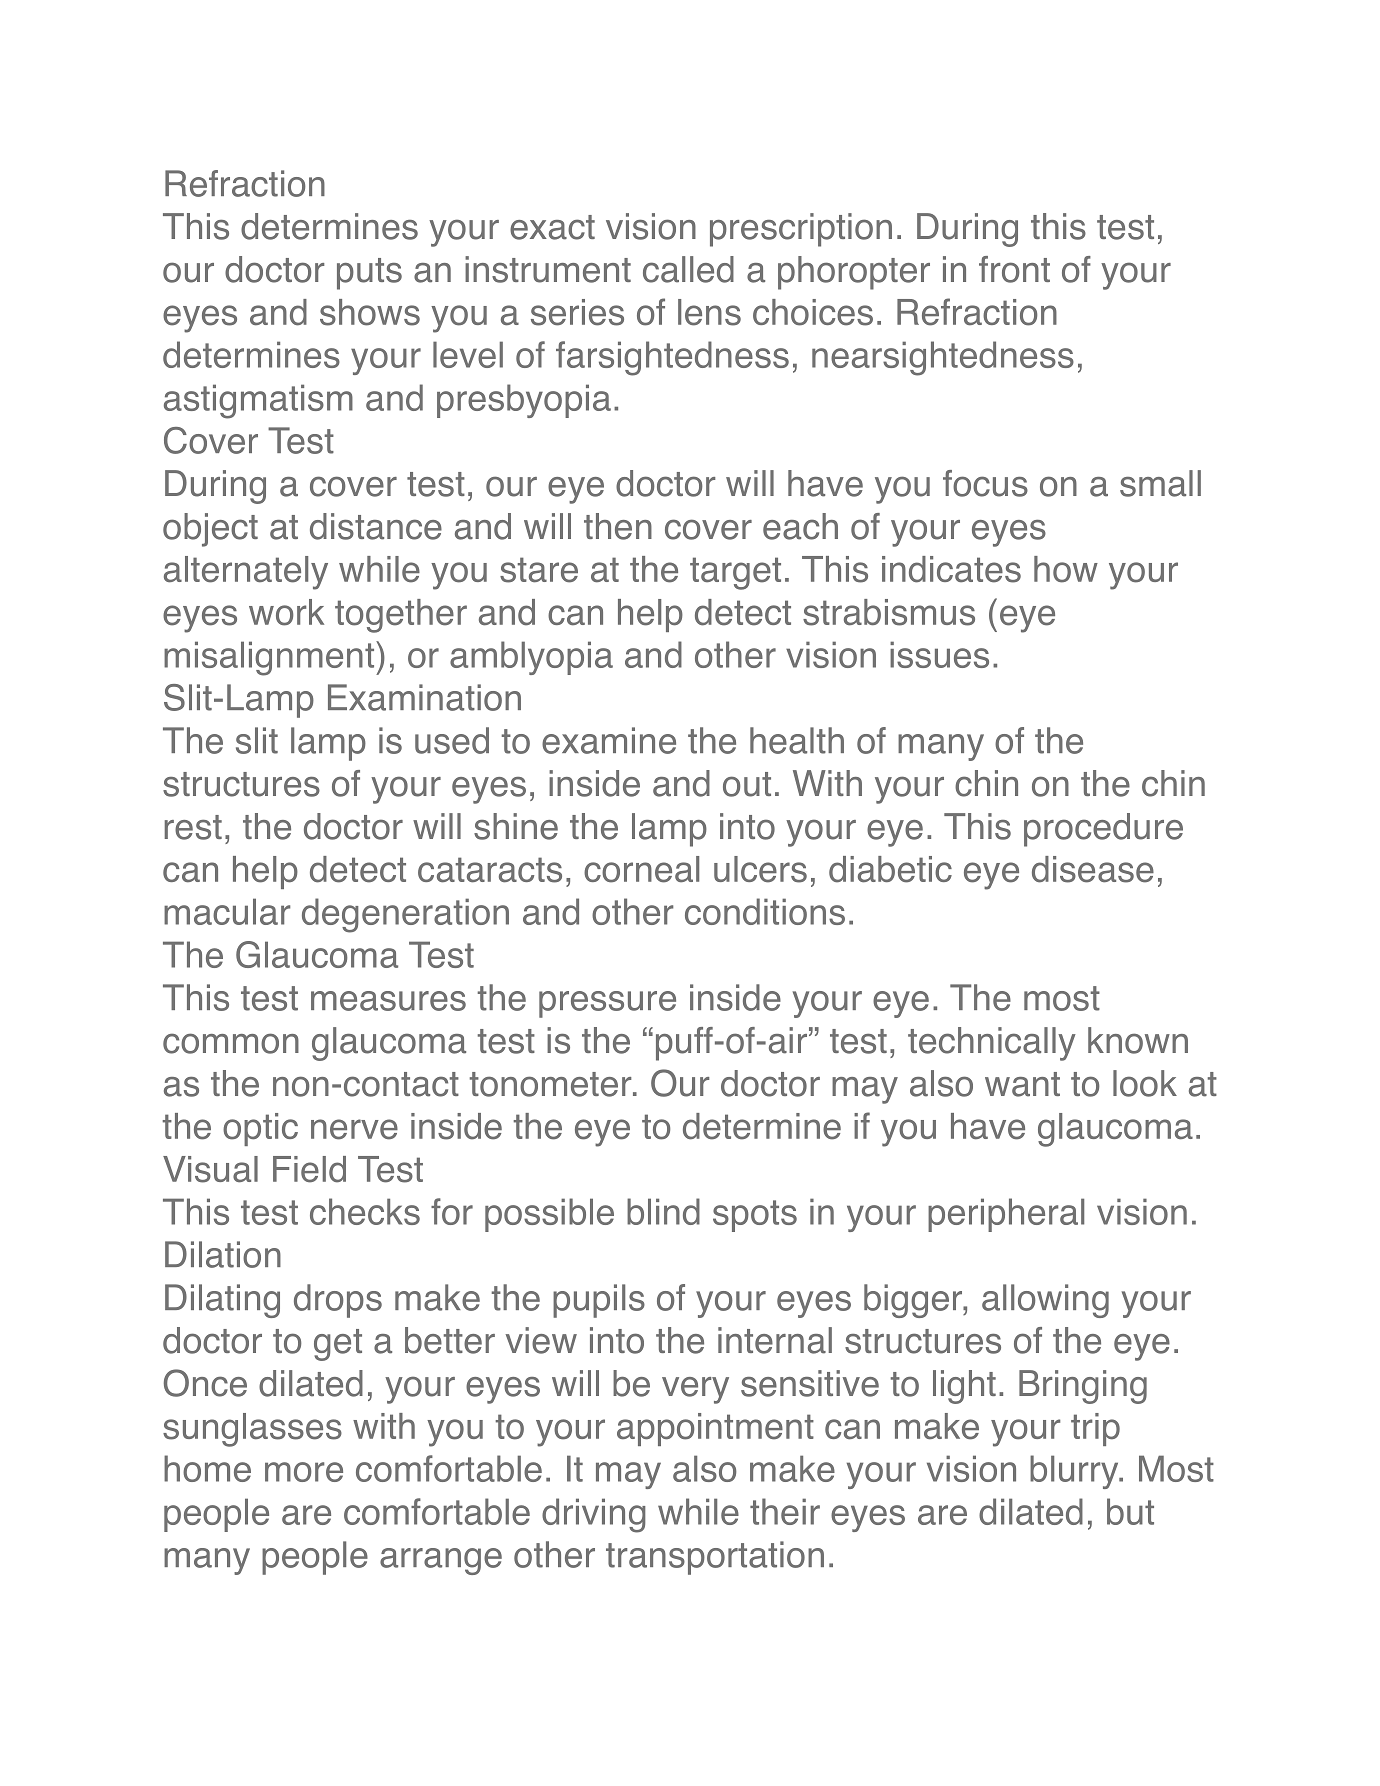 Image resolution: width=1380 pixels, height=1786 pixels. I want to click on called, so click(688, 269).
